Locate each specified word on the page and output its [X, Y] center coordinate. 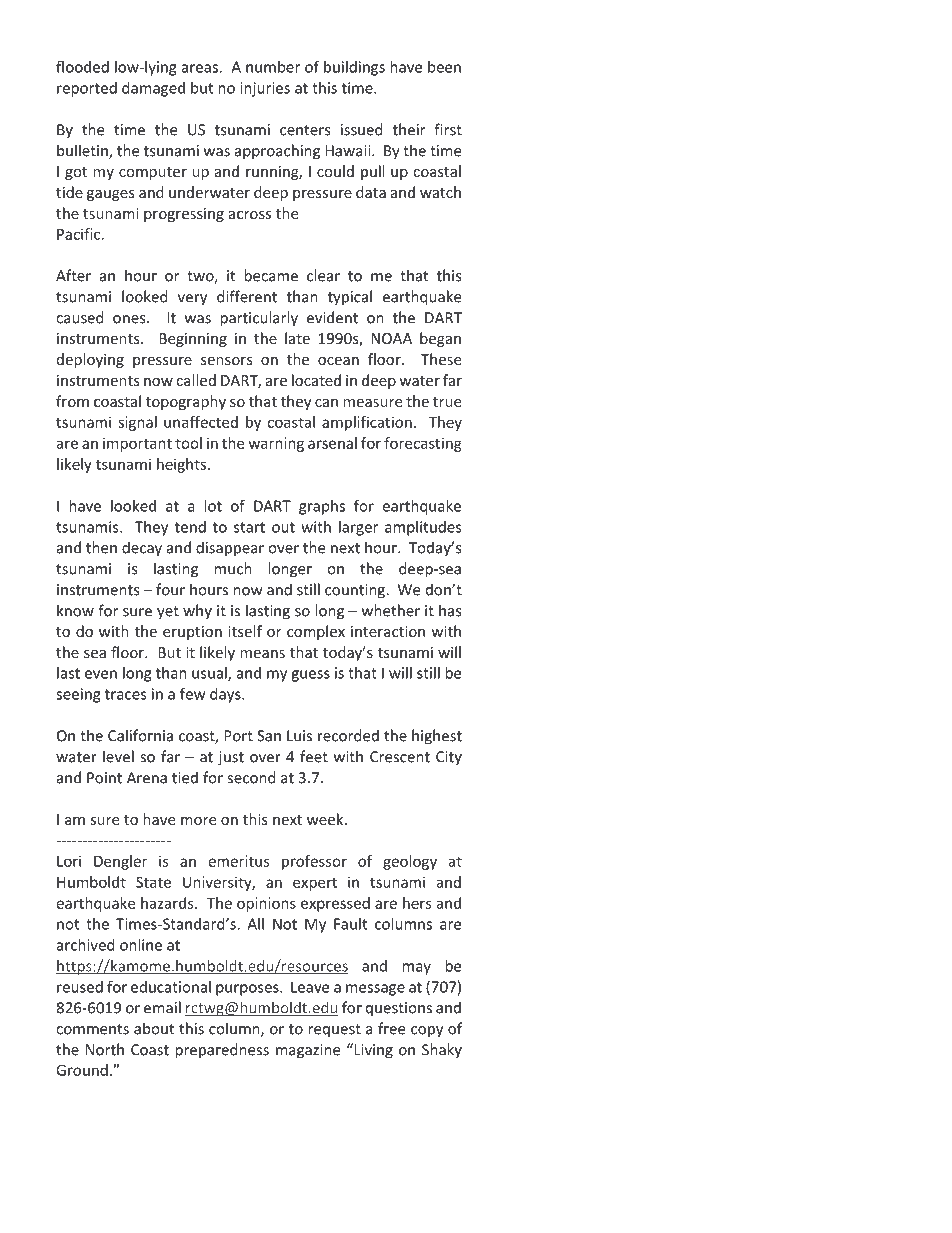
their [409, 129]
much [233, 568]
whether [391, 610]
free [391, 1028]
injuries [265, 89]
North [105, 1049]
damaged [153, 89]
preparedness [222, 1051]
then [101, 547]
